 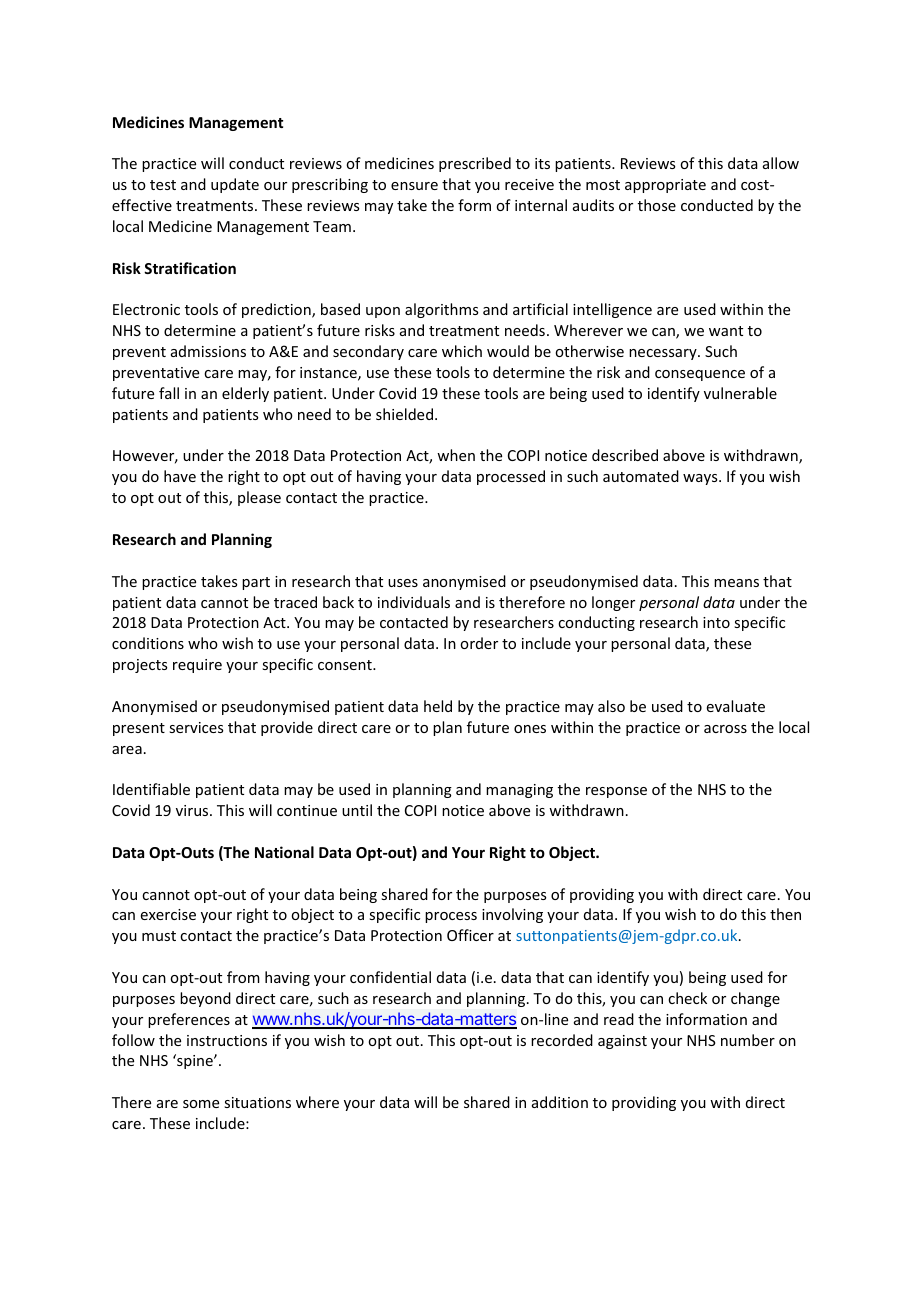 What do you see at coordinates (456, 455) in the page?
I see `when` at bounding box center [456, 455].
